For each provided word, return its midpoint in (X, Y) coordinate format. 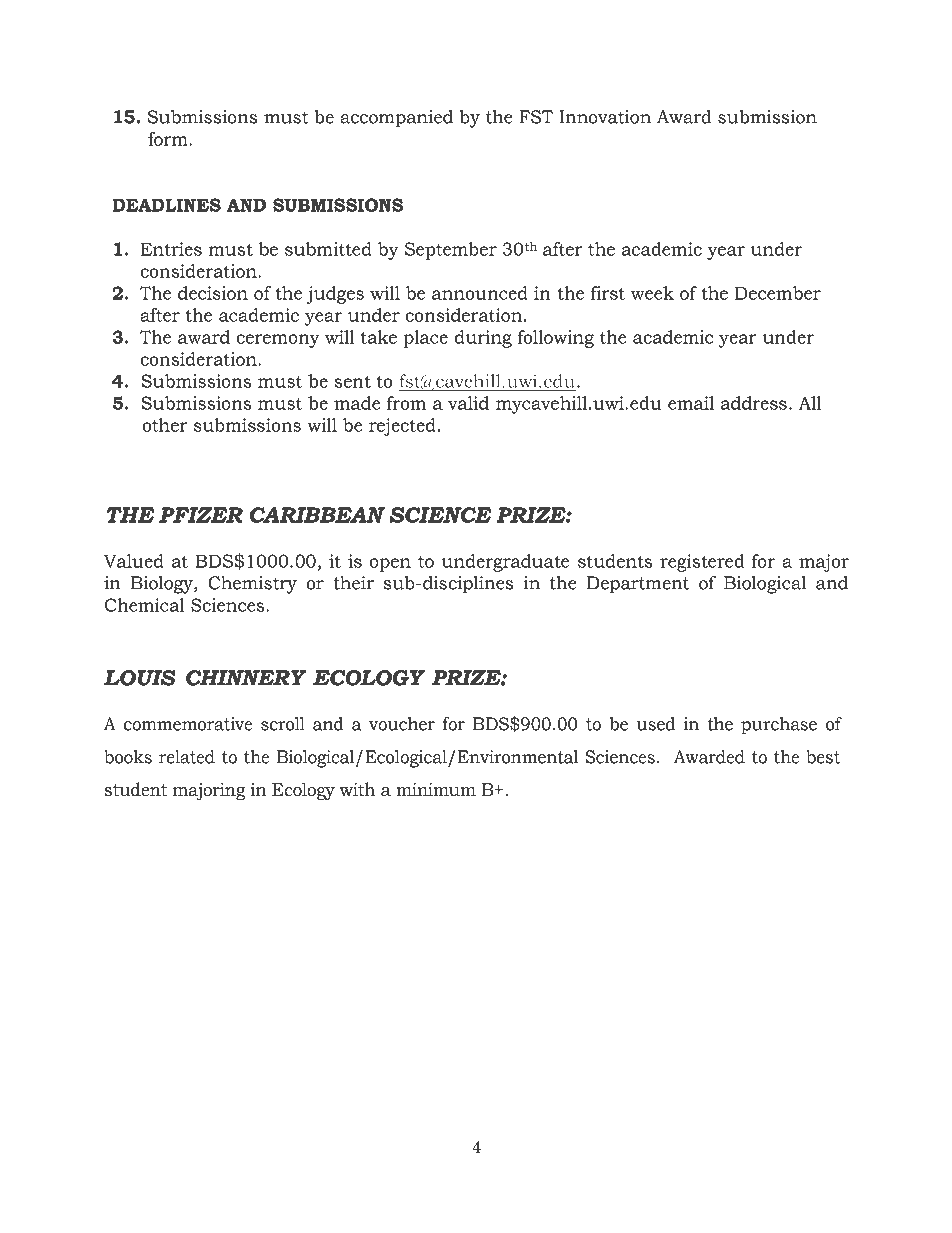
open (390, 565)
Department (638, 585)
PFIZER (201, 515)
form (169, 139)
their (353, 583)
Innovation (605, 117)
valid (468, 403)
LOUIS (140, 678)
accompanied (396, 119)
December (778, 293)
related (187, 757)
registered (702, 563)
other (164, 425)
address (754, 403)
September (451, 251)
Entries (171, 249)
